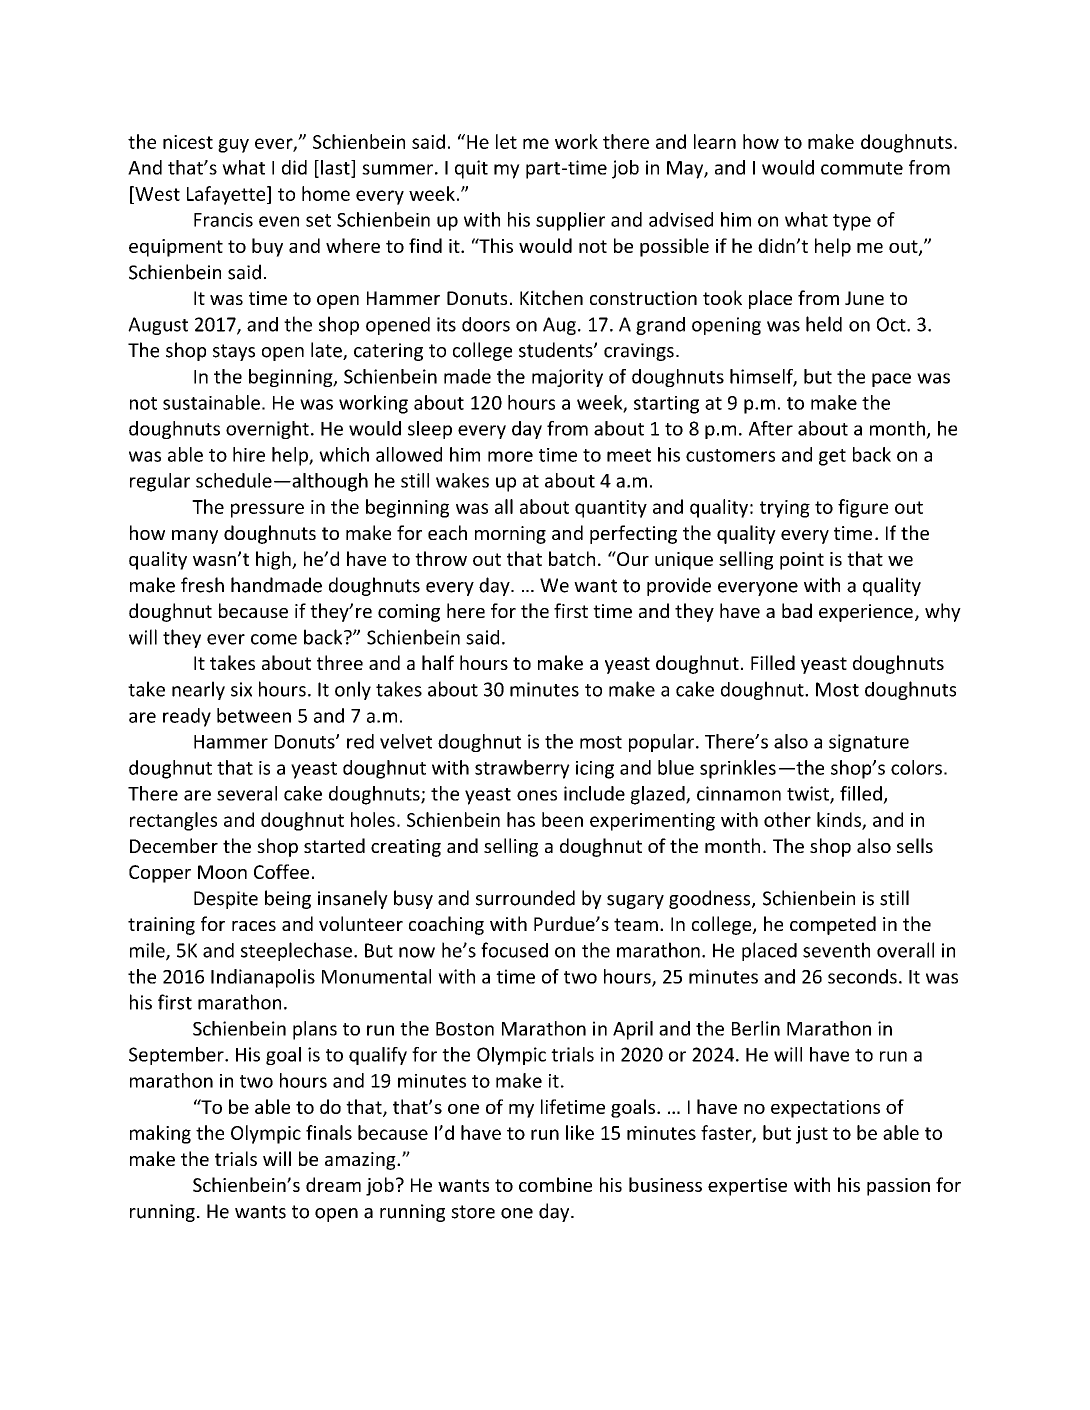 Image resolution: width=1090 pixels, height=1410 pixels. Describe the element at coordinates (555, 1184) in the screenshot. I see `combine` at that location.
